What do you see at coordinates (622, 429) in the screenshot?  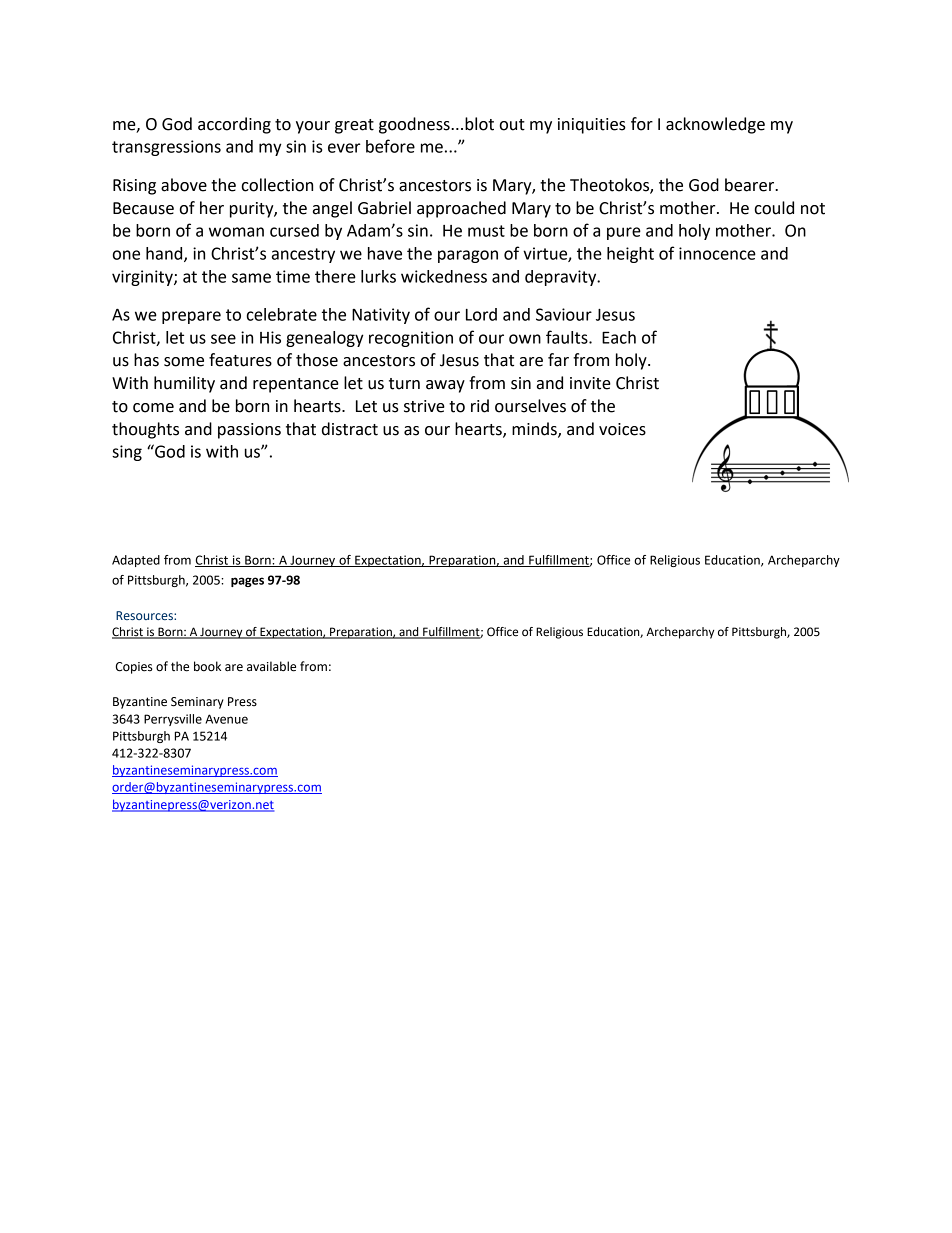 I see `voices` at bounding box center [622, 429].
